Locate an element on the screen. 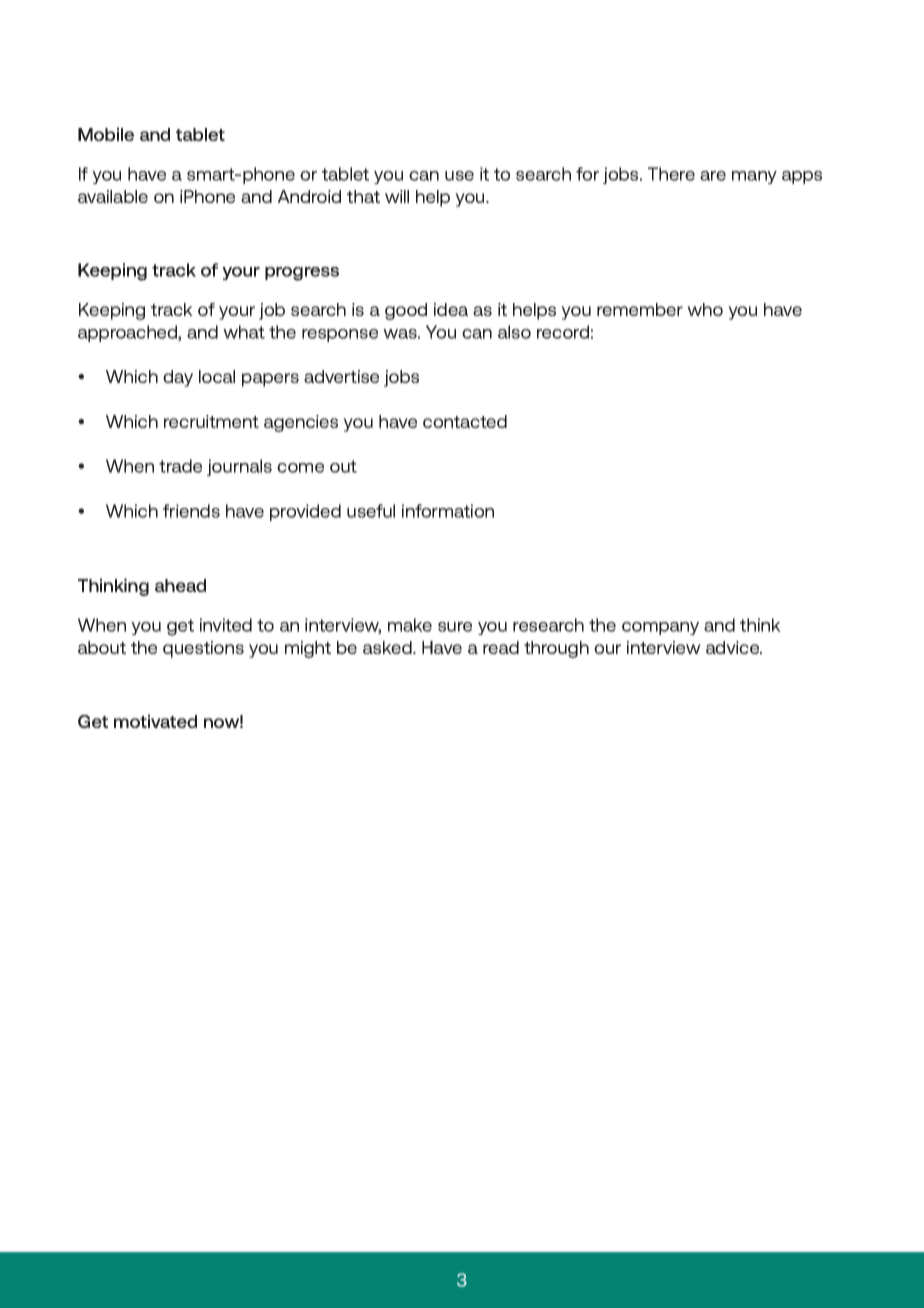 The image size is (924, 1308). read is located at coordinates (501, 647).
